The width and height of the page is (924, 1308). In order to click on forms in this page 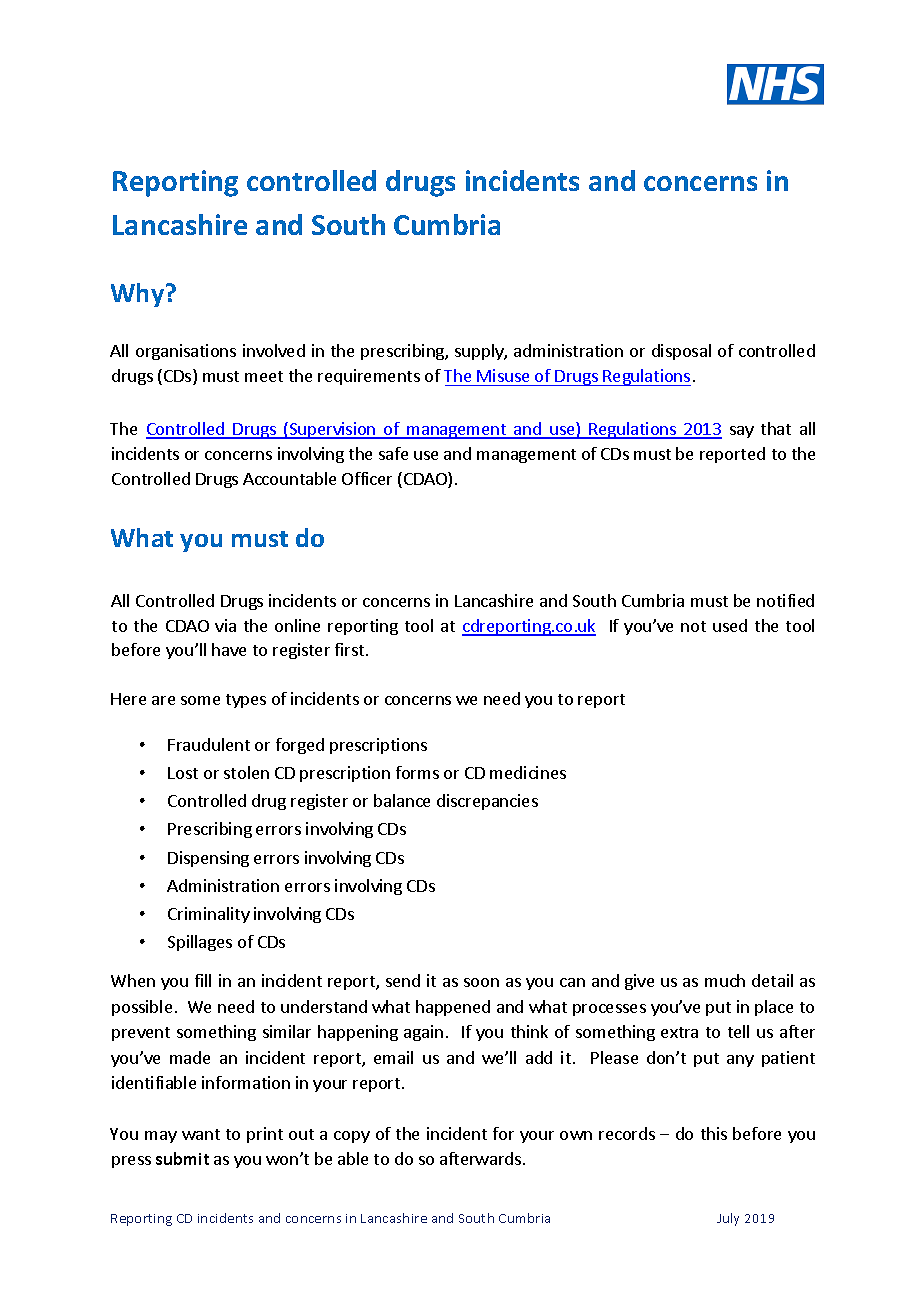, I will do `click(417, 772)`.
